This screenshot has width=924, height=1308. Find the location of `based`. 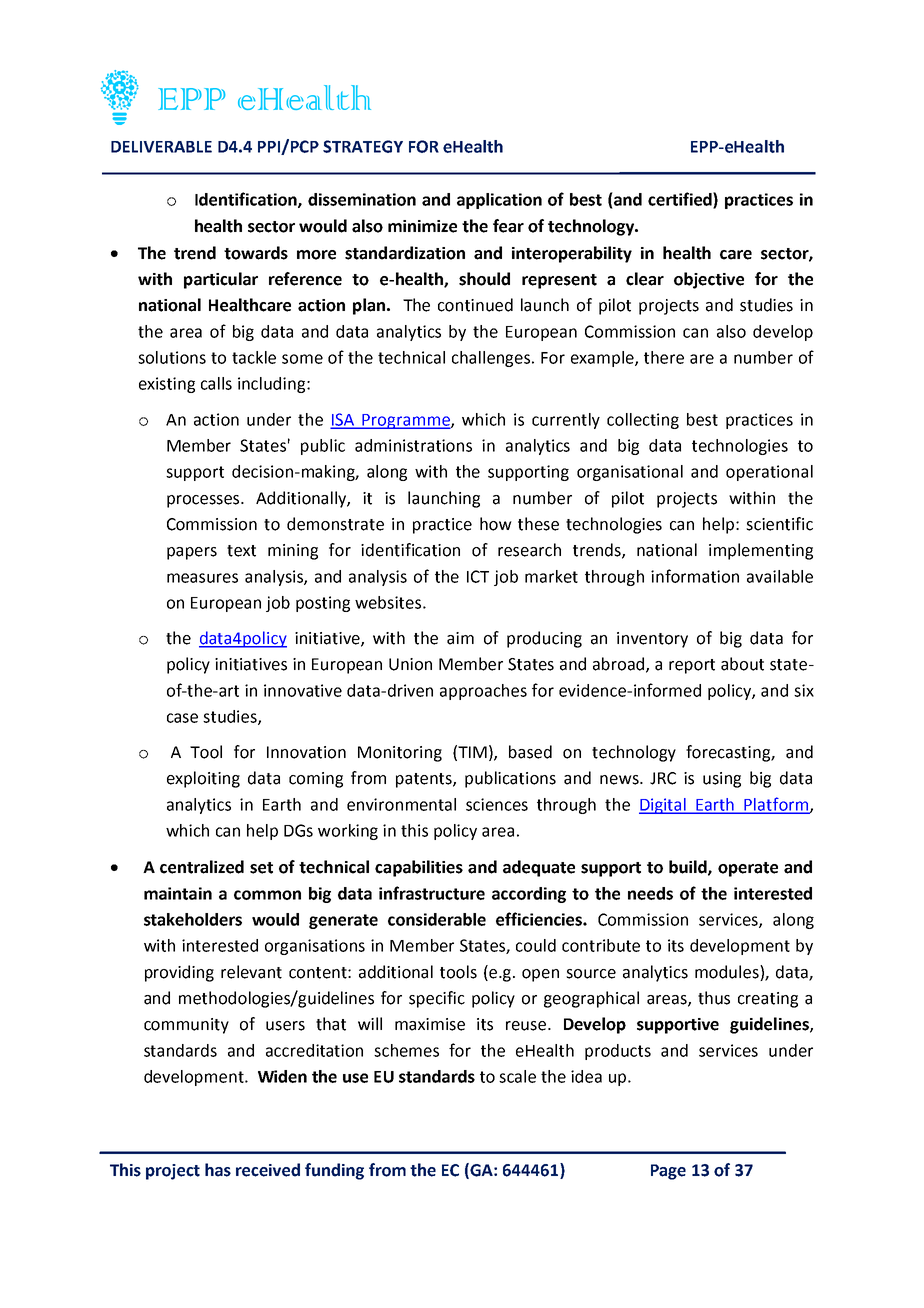

based is located at coordinates (530, 752).
